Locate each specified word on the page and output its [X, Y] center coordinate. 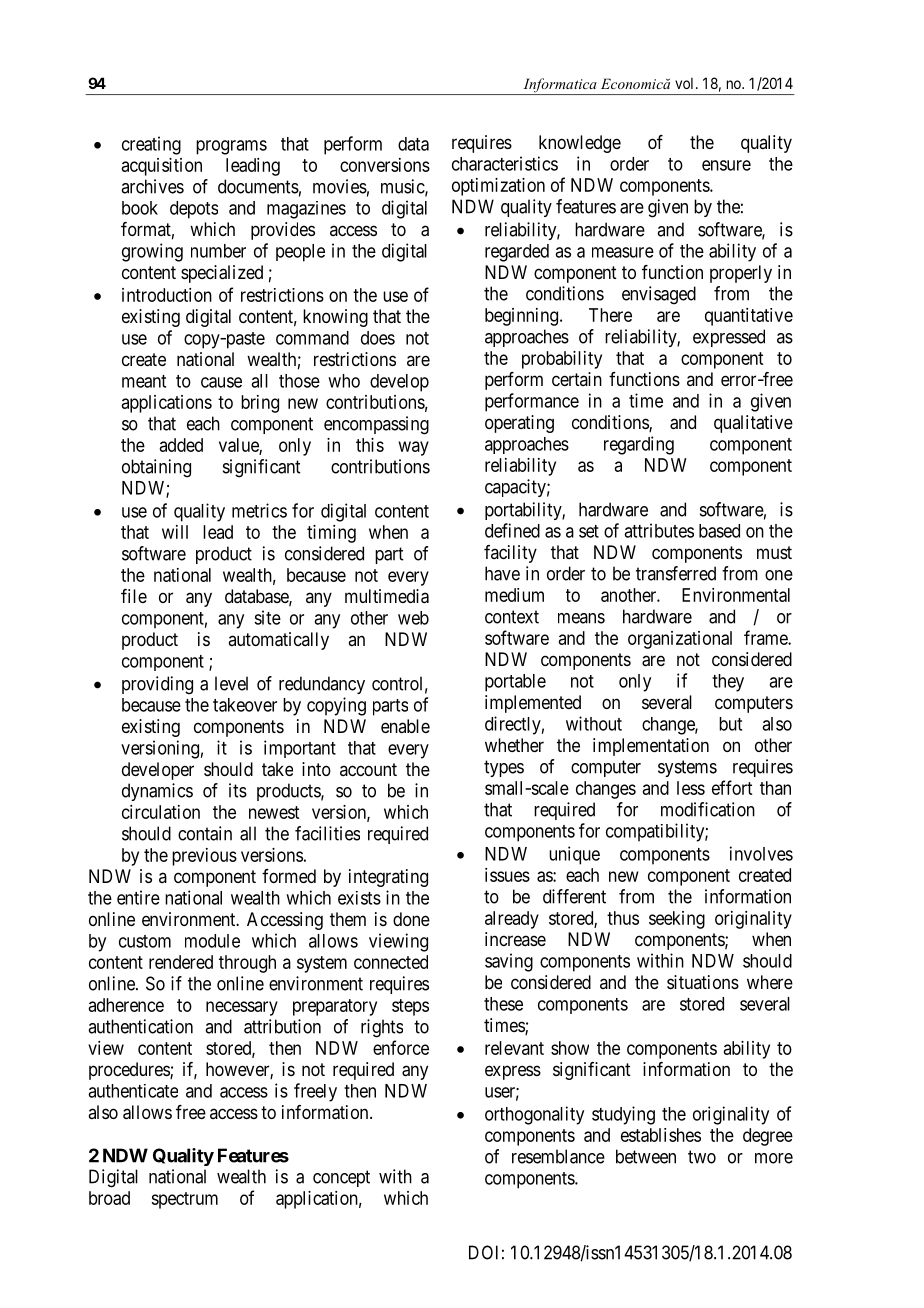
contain [205, 833]
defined [512, 530]
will [175, 532]
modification [708, 809]
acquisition [162, 167]
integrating [388, 878]
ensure [726, 165]
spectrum [184, 1200]
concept [341, 1178]
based [719, 531]
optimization [498, 187]
